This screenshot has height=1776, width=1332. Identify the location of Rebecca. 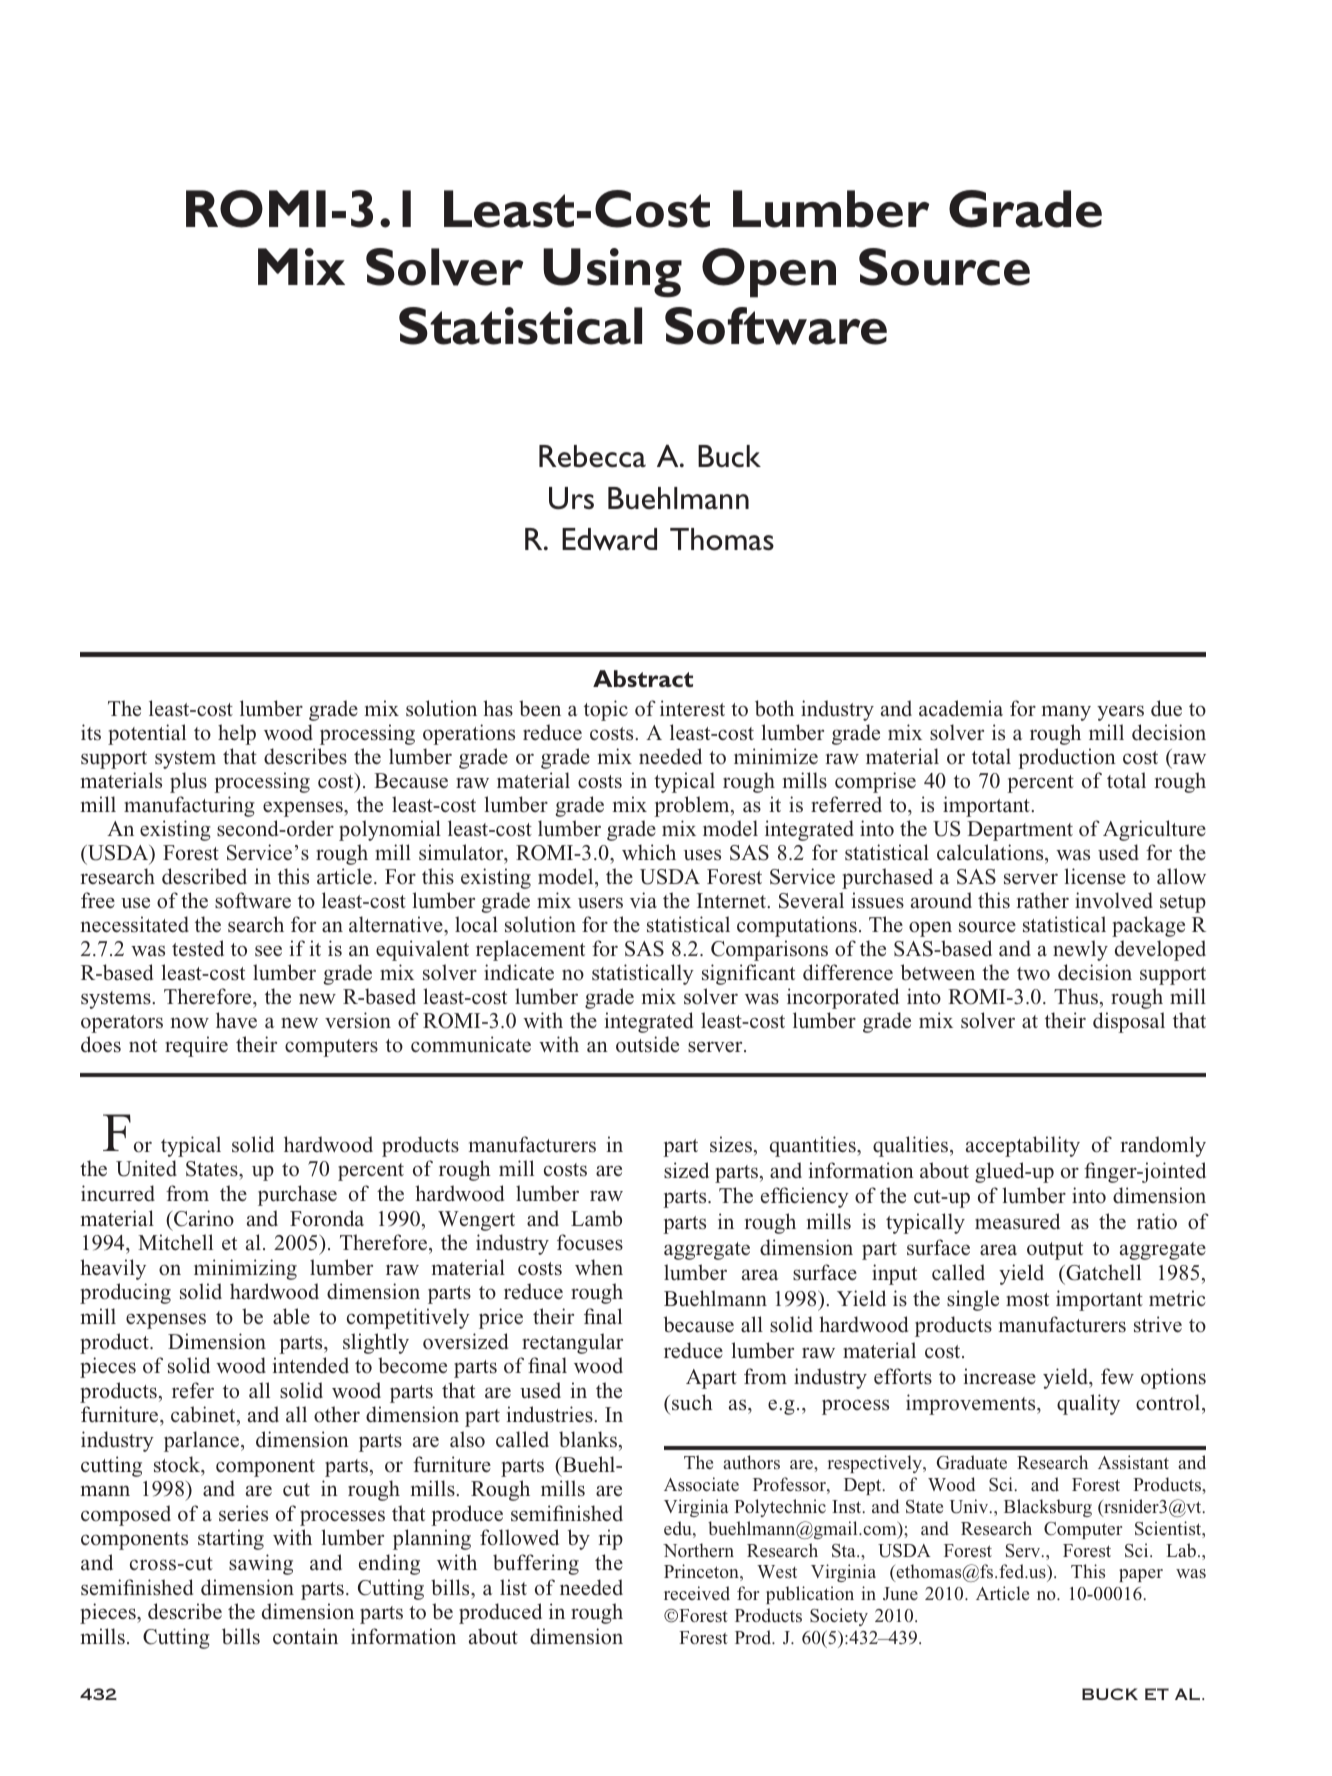
(592, 456).
